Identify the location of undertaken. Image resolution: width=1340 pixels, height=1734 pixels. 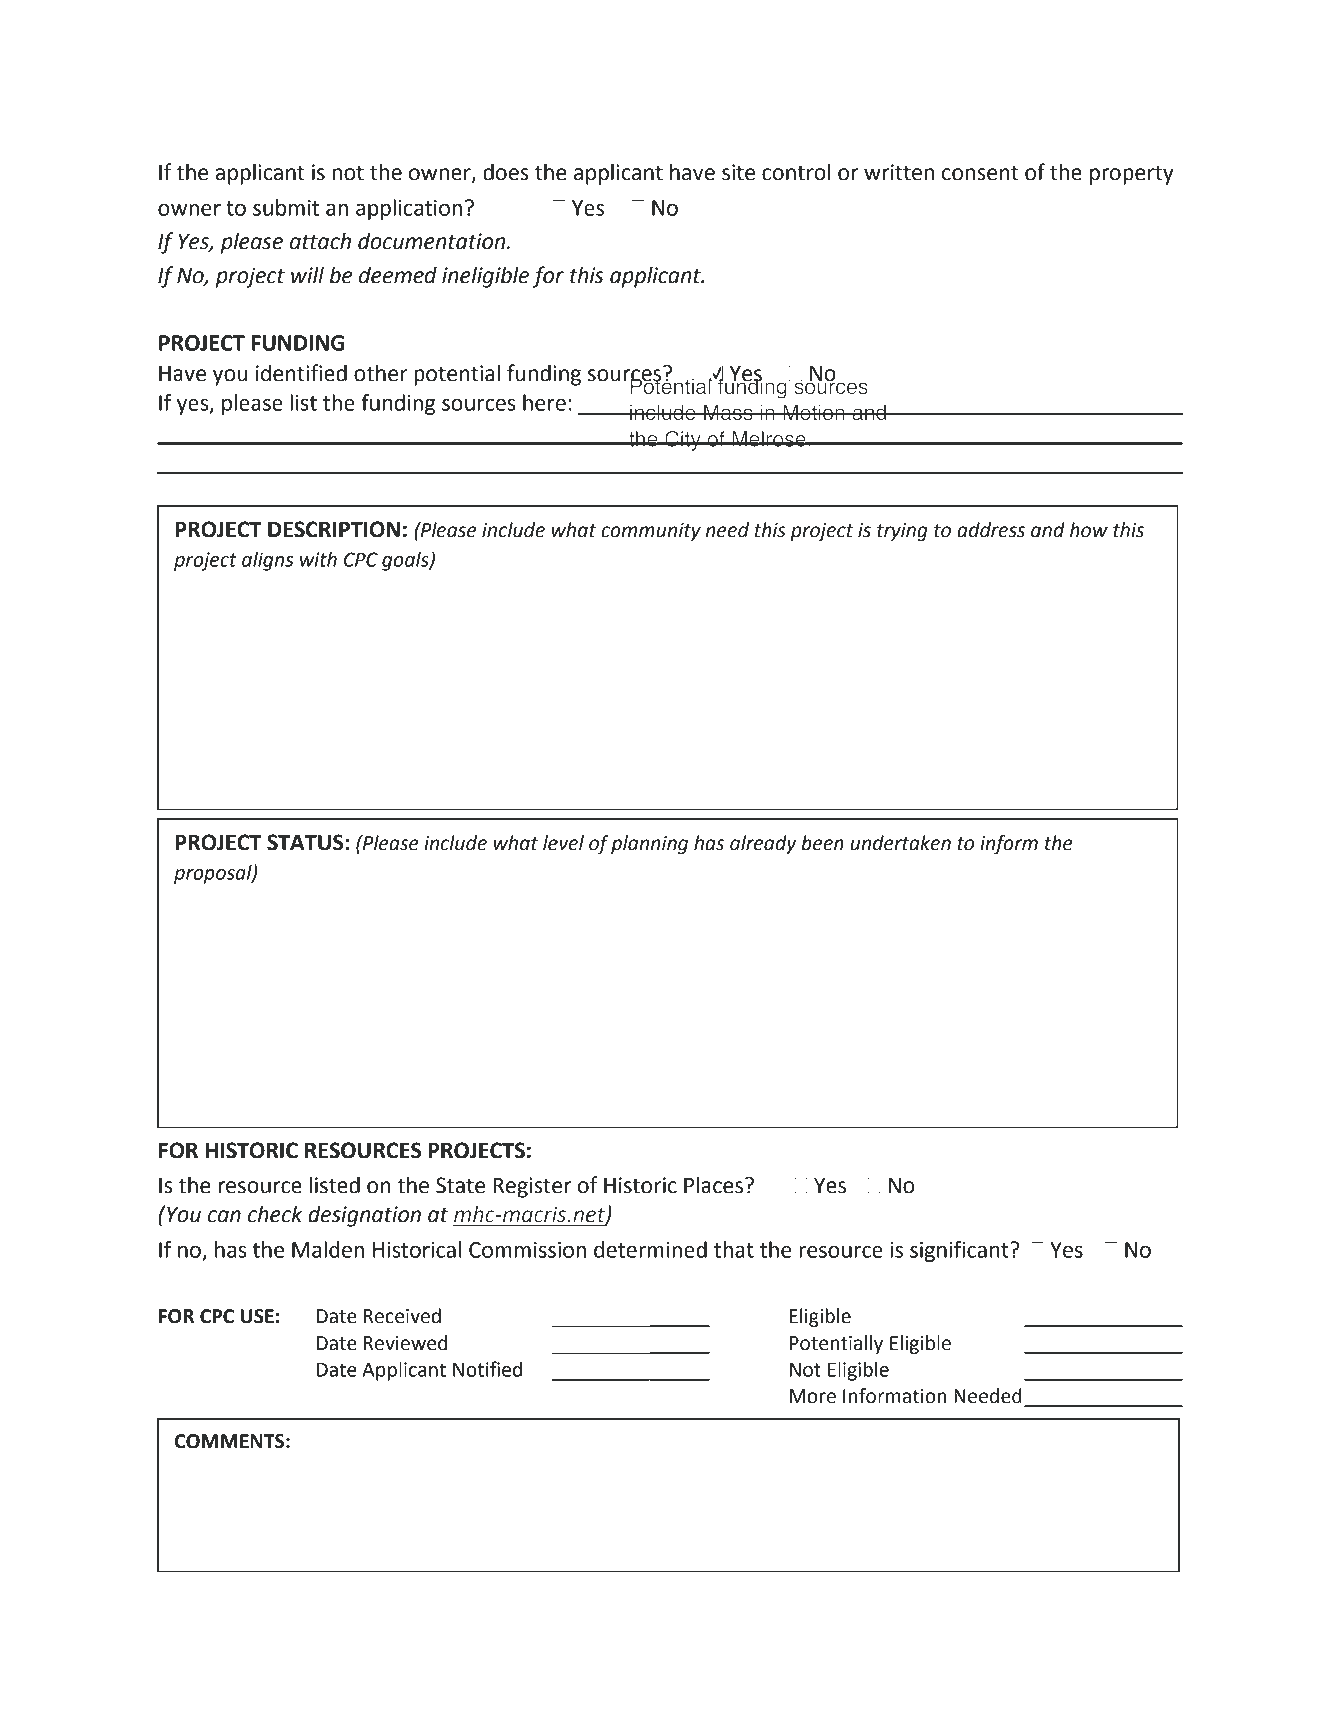
(901, 843).
